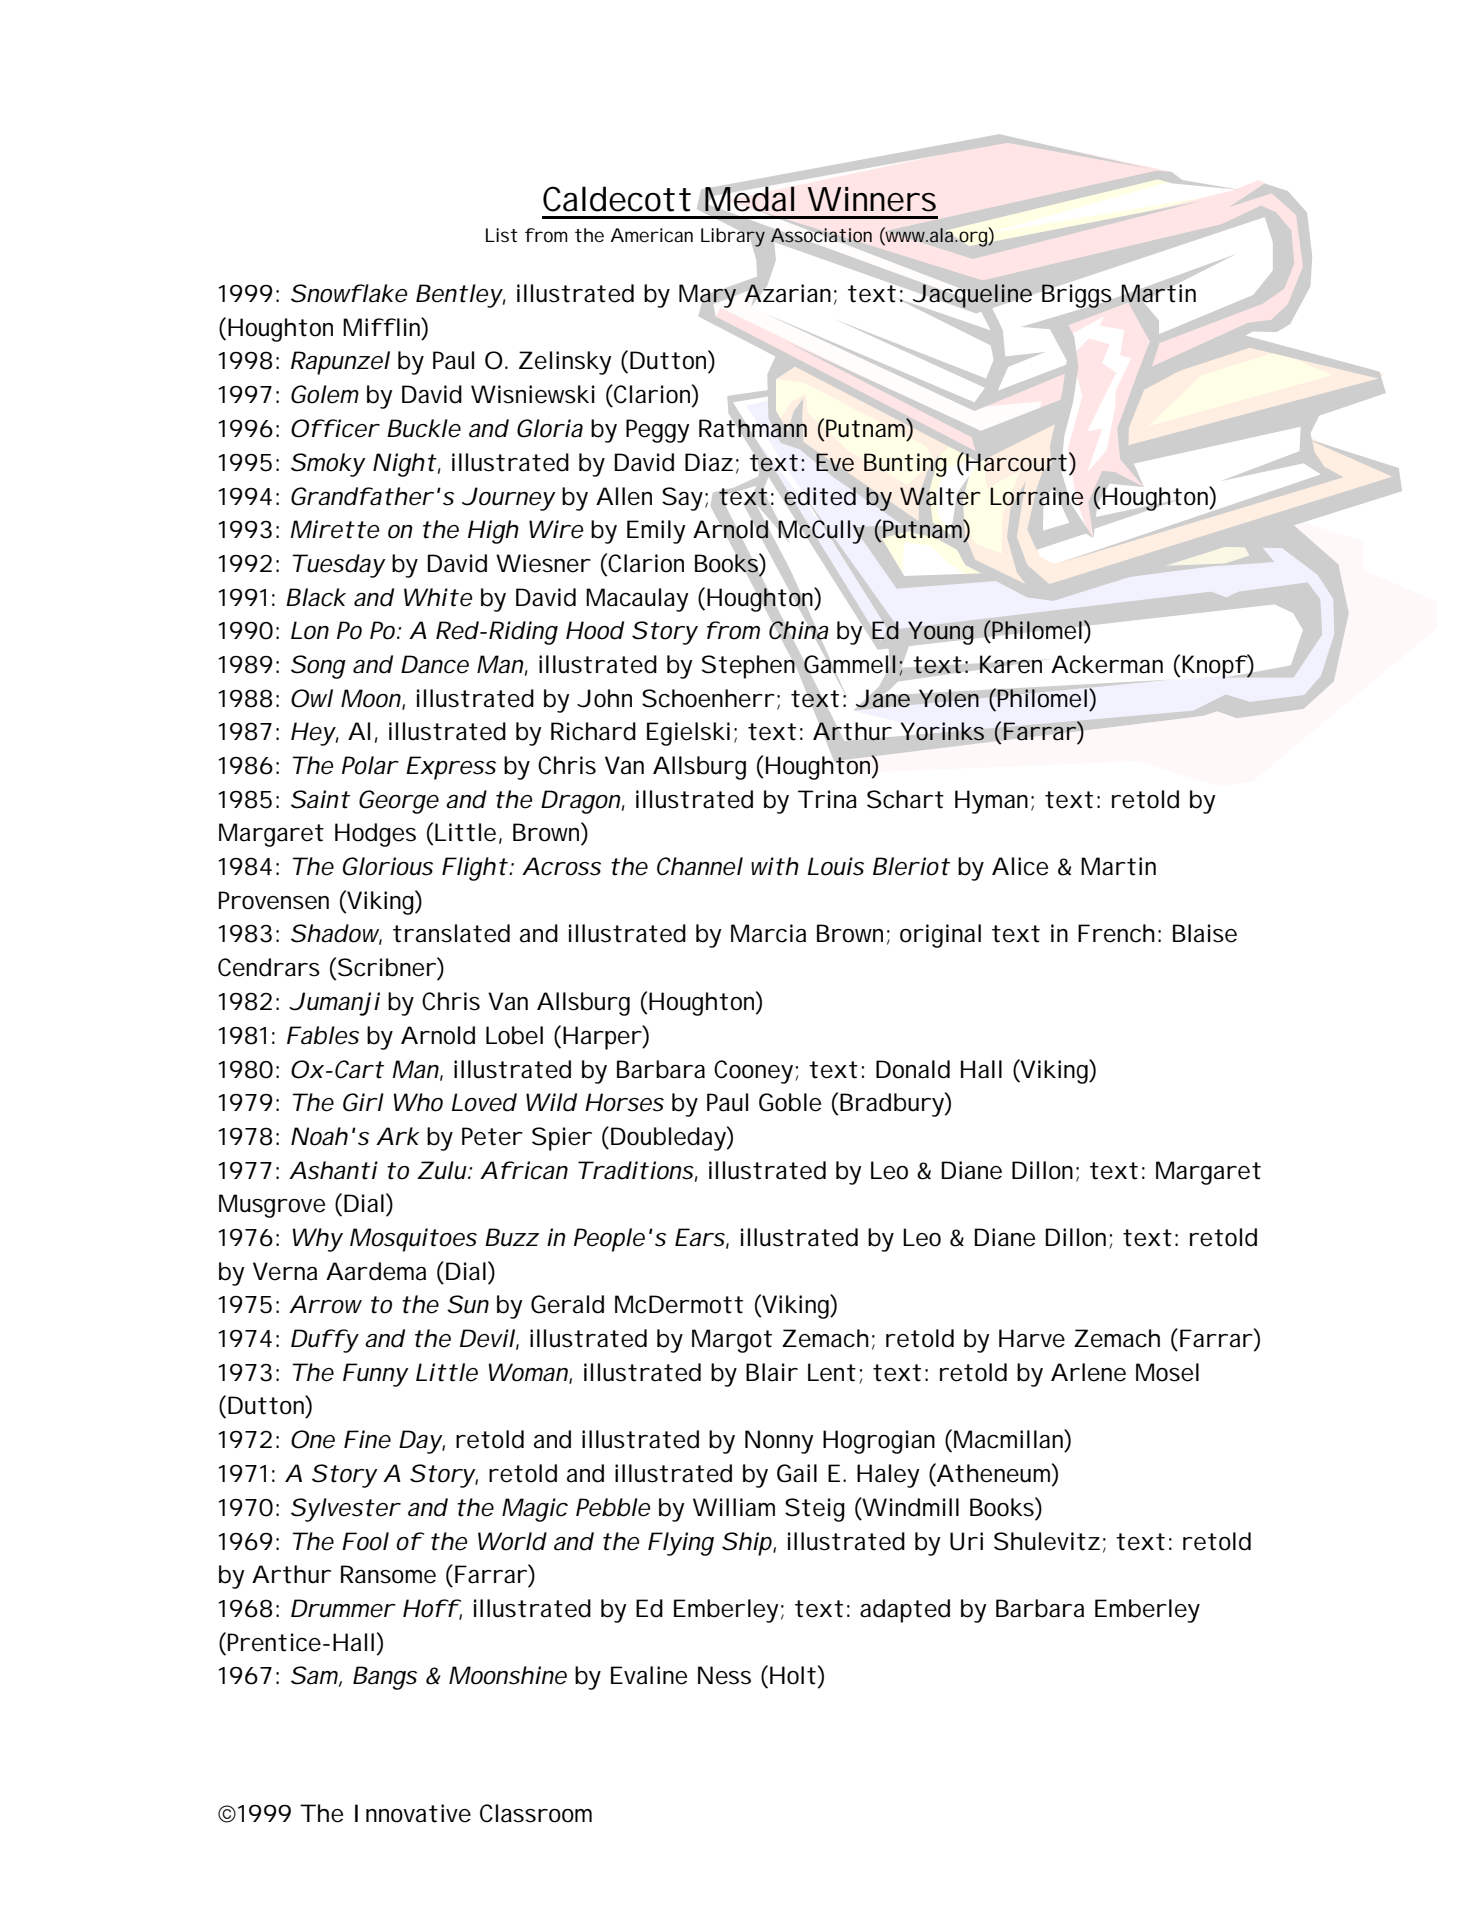 The height and width of the screenshot is (1916, 1480). What do you see at coordinates (413, 1240) in the screenshot?
I see `Mosquitoes` at bounding box center [413, 1240].
